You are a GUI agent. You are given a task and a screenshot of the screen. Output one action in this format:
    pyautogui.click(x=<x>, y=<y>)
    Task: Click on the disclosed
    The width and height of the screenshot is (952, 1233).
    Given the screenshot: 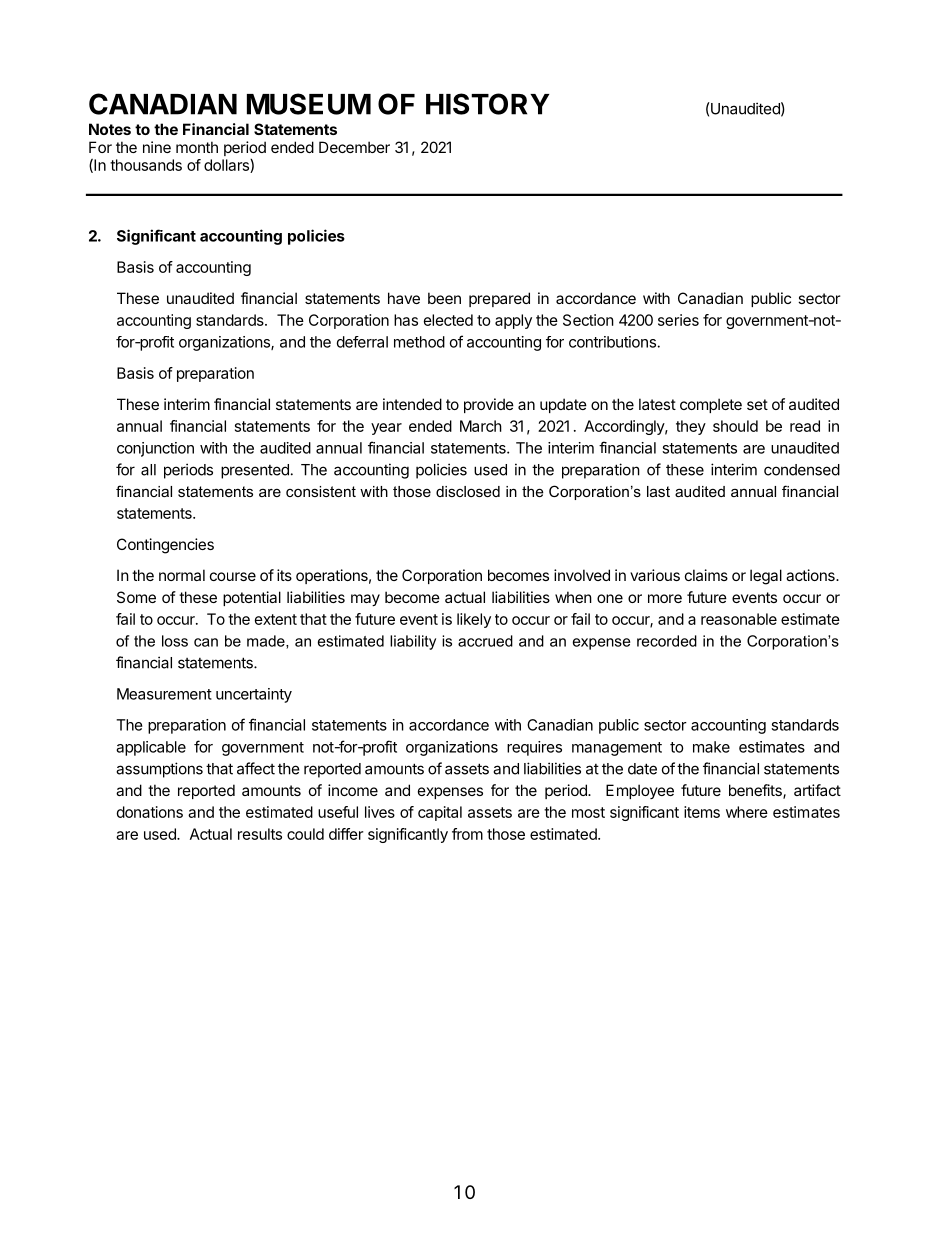 What is the action you would take?
    pyautogui.click(x=468, y=491)
